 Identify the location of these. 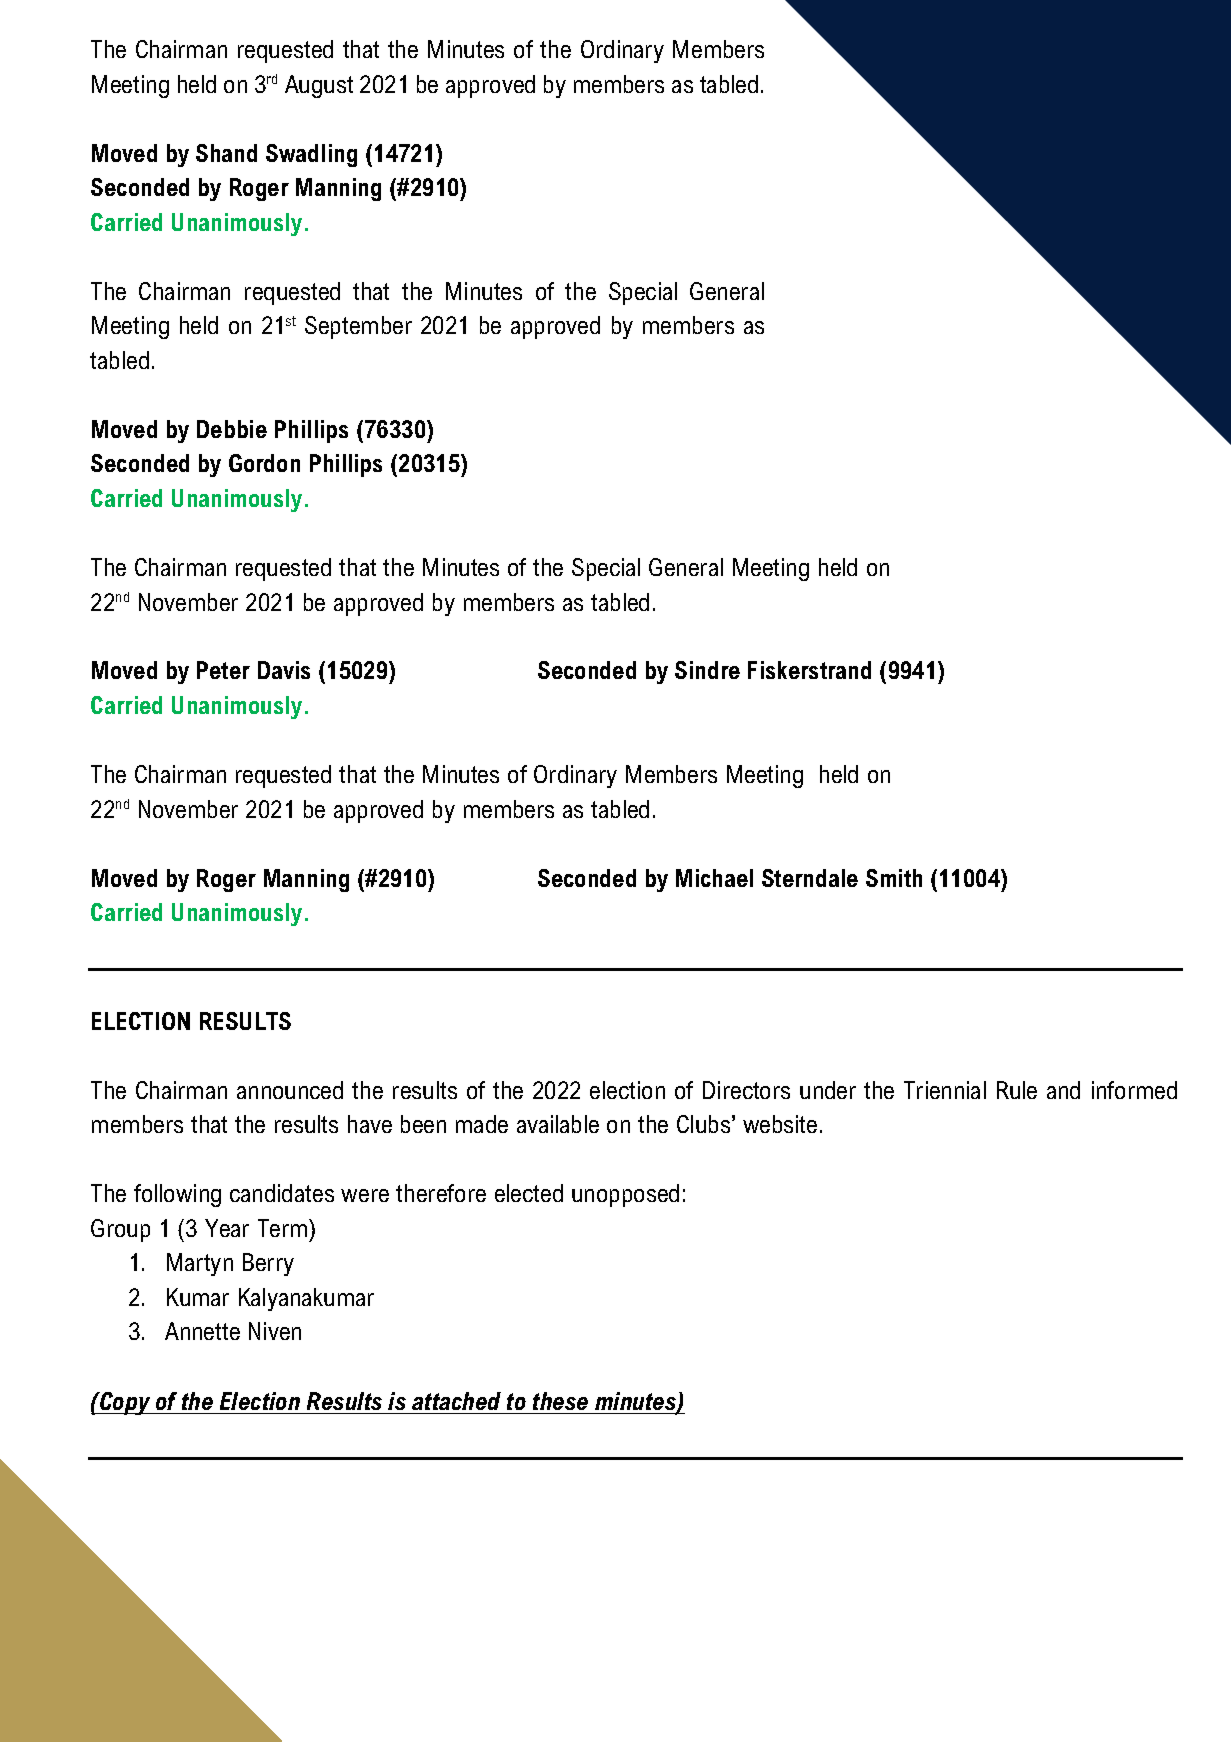
(560, 1401).
